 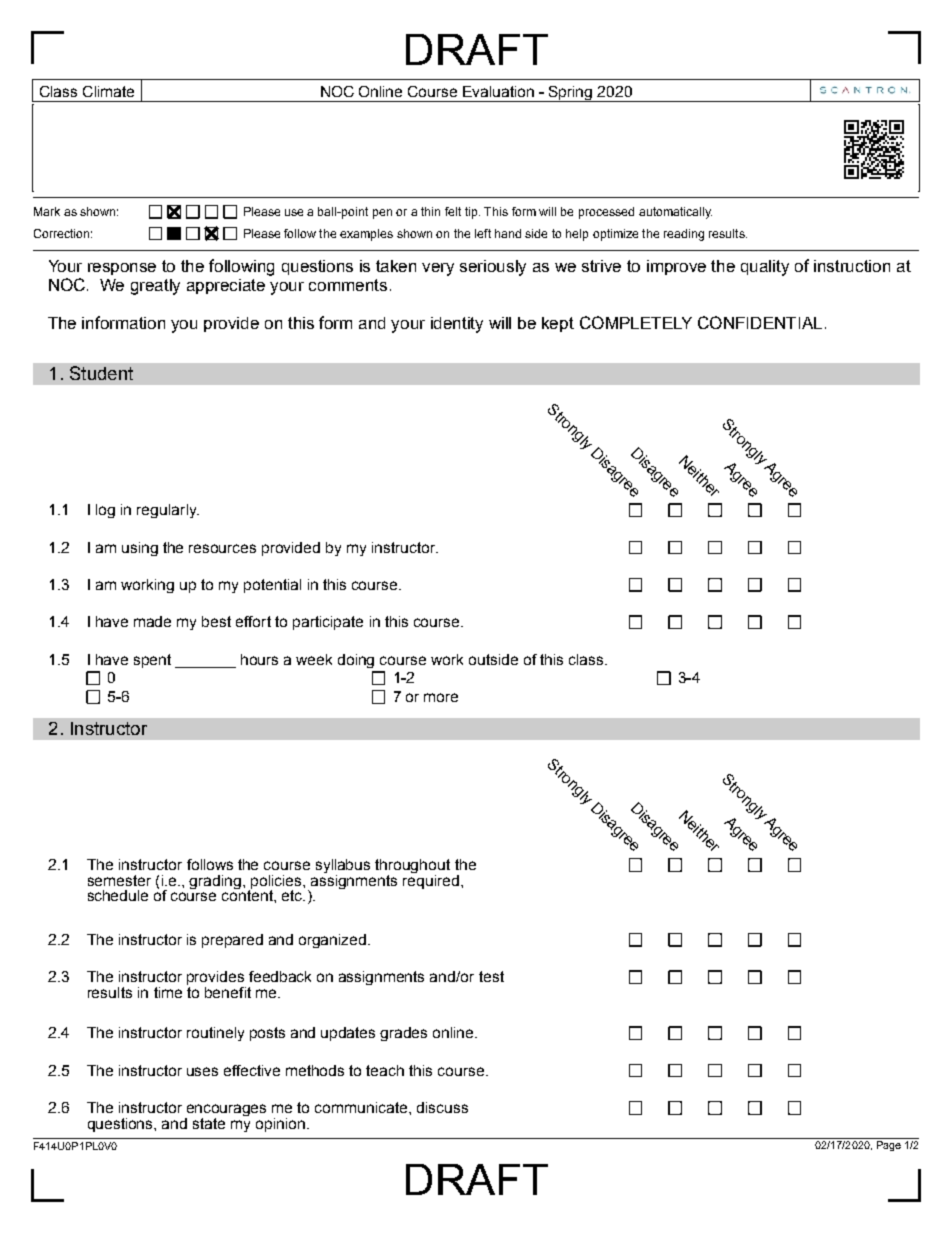 I want to click on identity, so click(x=457, y=325).
